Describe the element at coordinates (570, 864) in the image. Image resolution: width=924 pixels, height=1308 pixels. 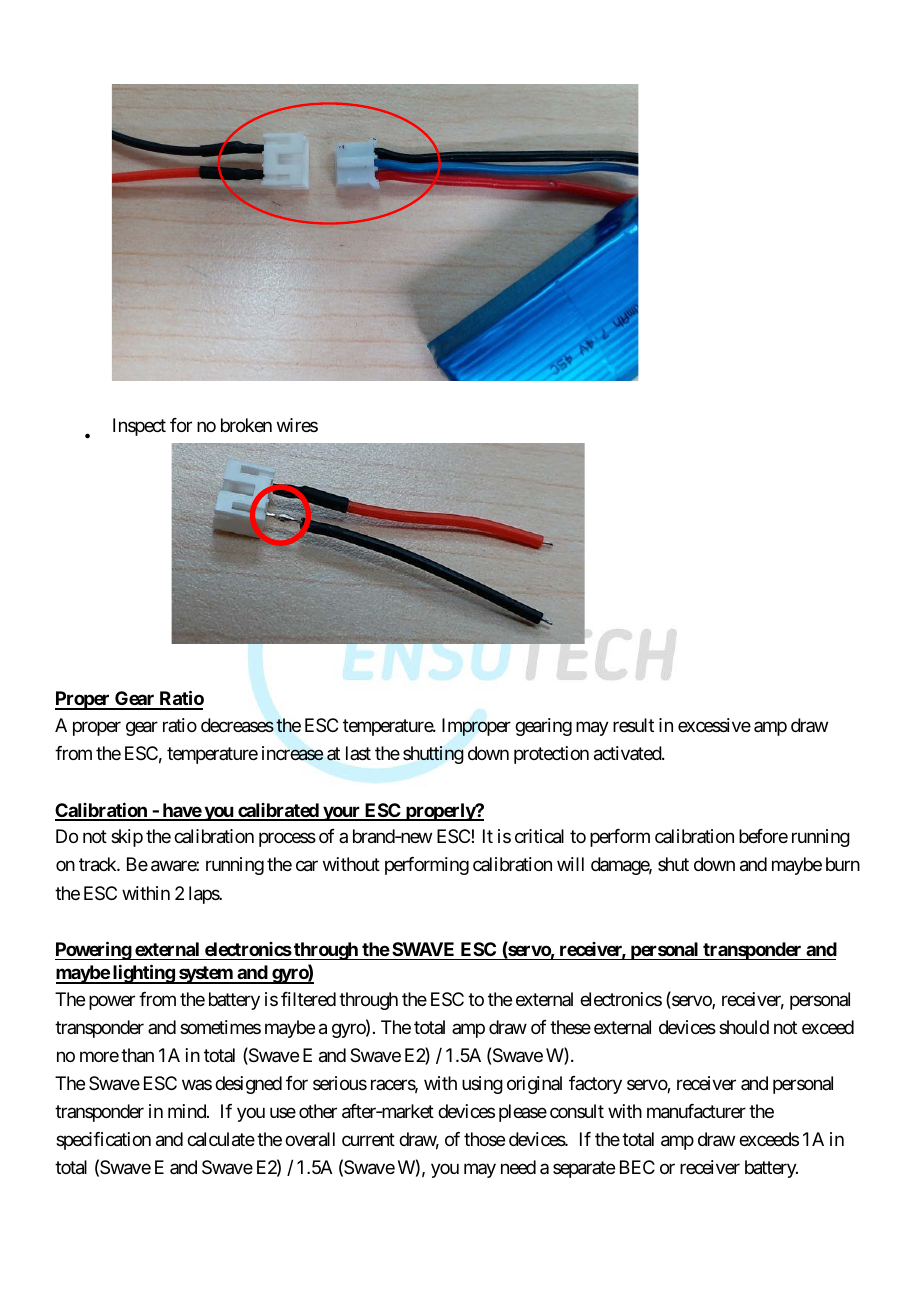
I see `will` at that location.
